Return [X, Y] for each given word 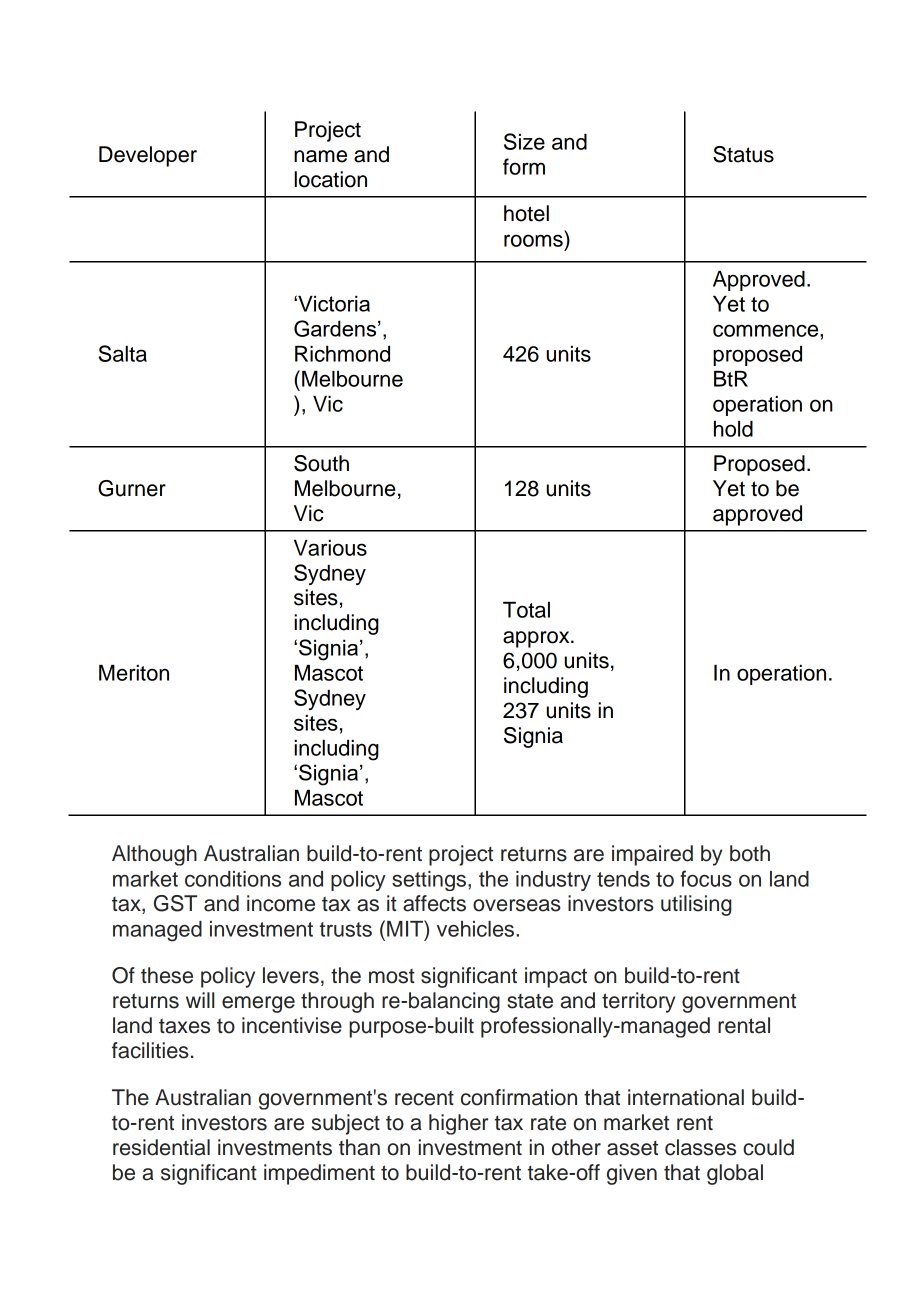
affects [434, 903]
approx [537, 639]
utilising [696, 905]
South [321, 463]
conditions [233, 879]
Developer [148, 156]
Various [330, 548]
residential [161, 1147]
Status [743, 154]
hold [733, 429]
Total [526, 610]
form [524, 166]
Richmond [342, 354]
